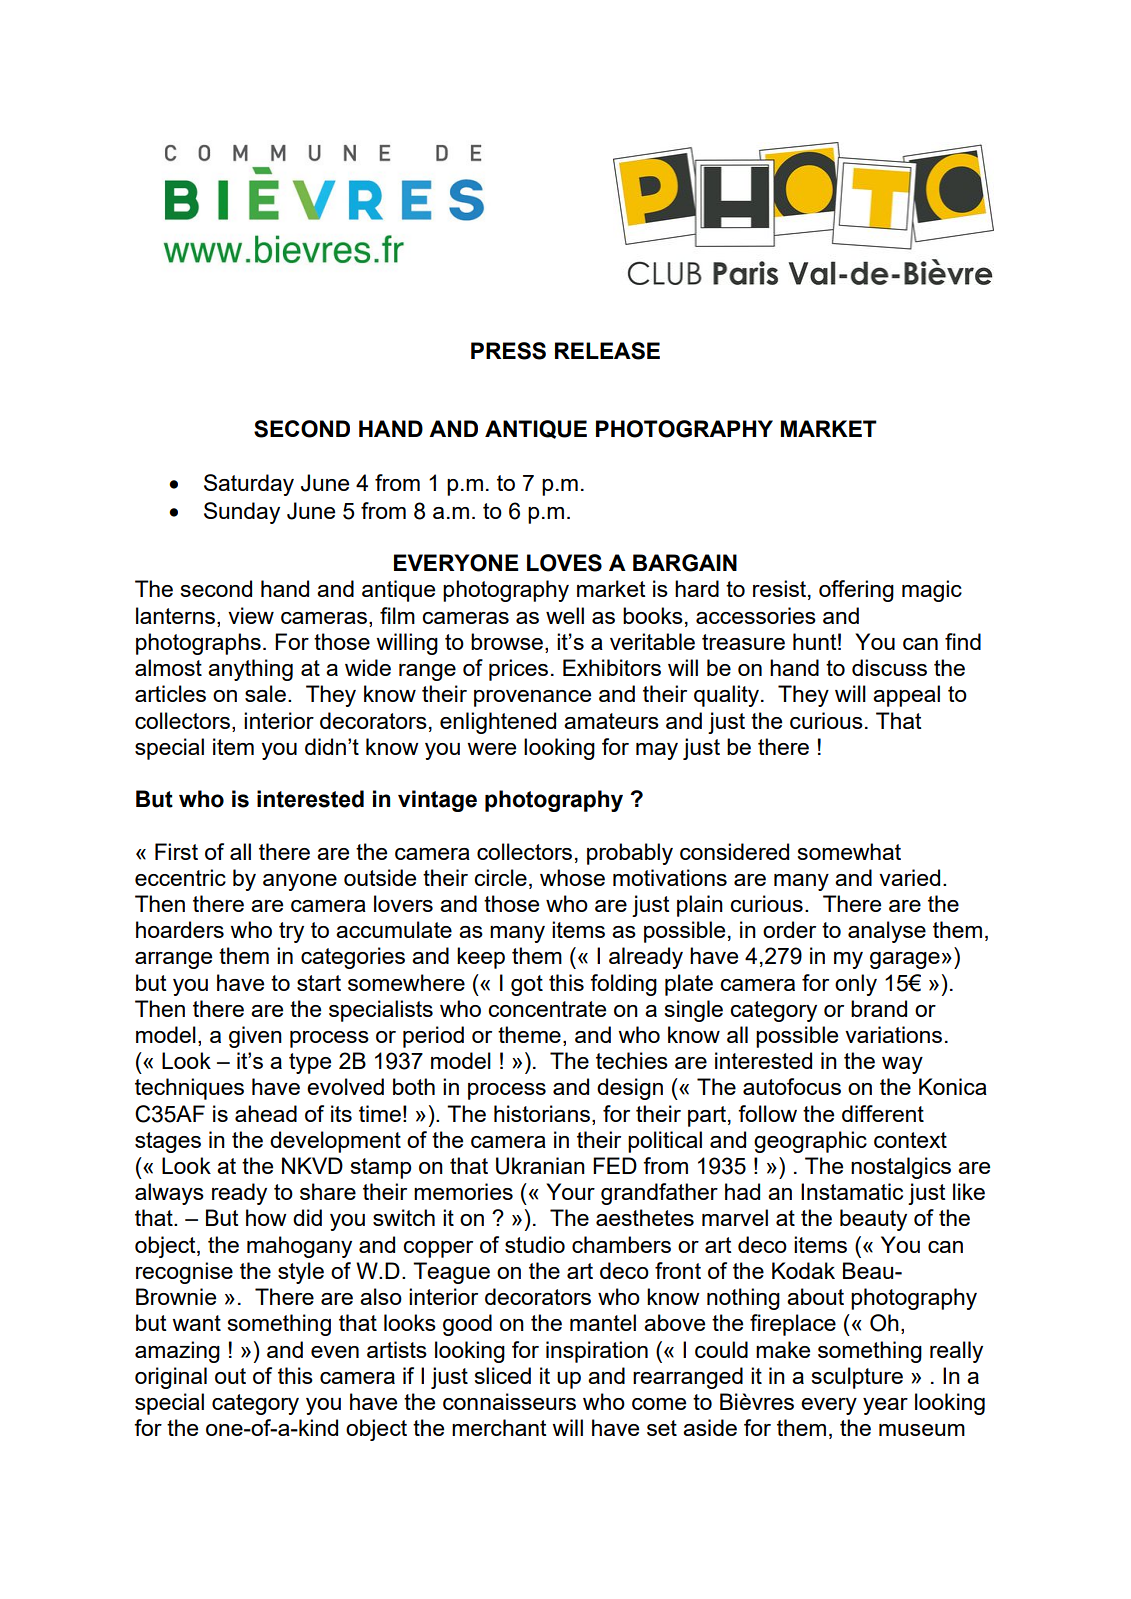  Describe the element at coordinates (249, 485) in the image. I see `Saturday` at that location.
